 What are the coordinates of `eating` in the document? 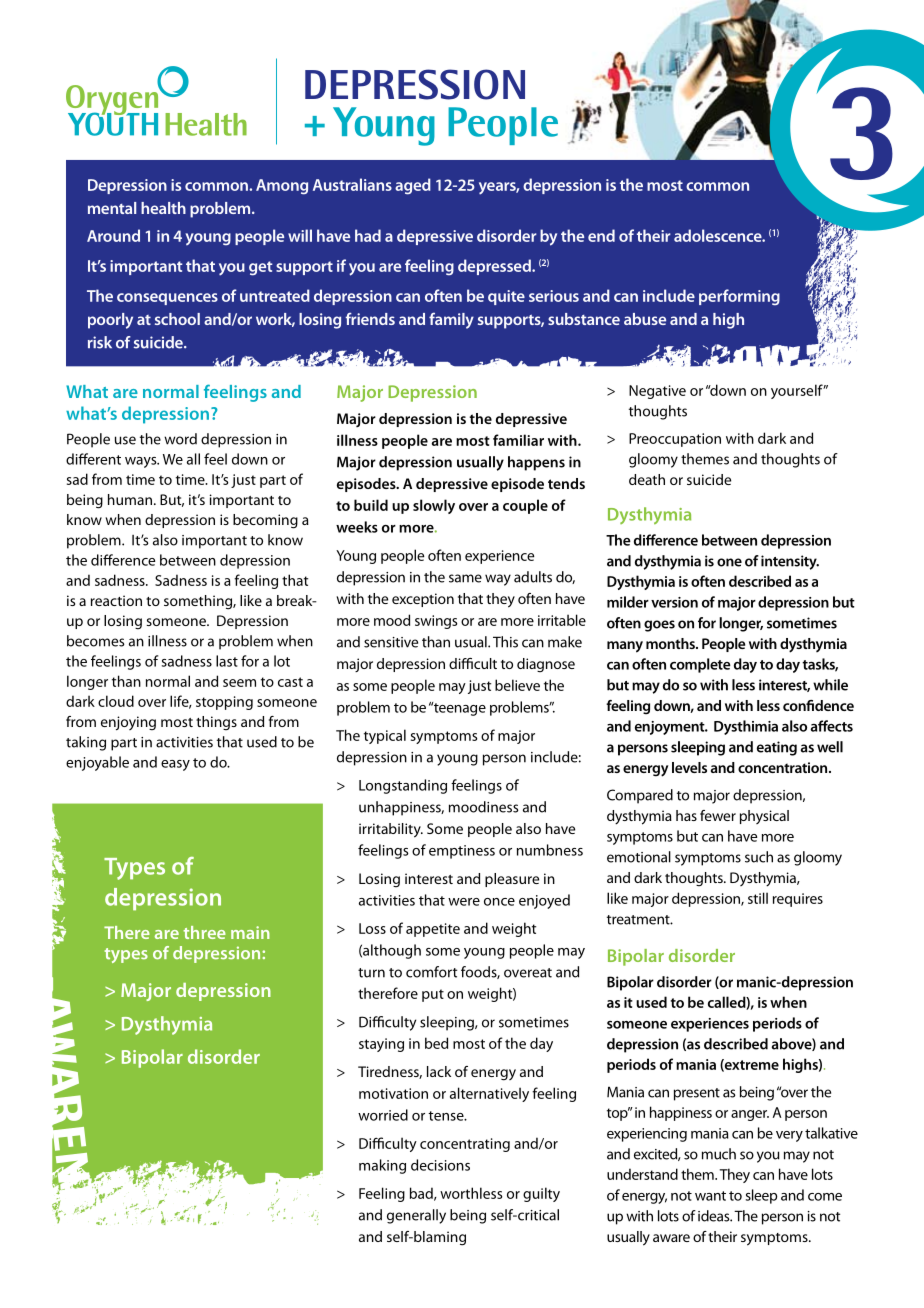 It's located at (777, 748).
